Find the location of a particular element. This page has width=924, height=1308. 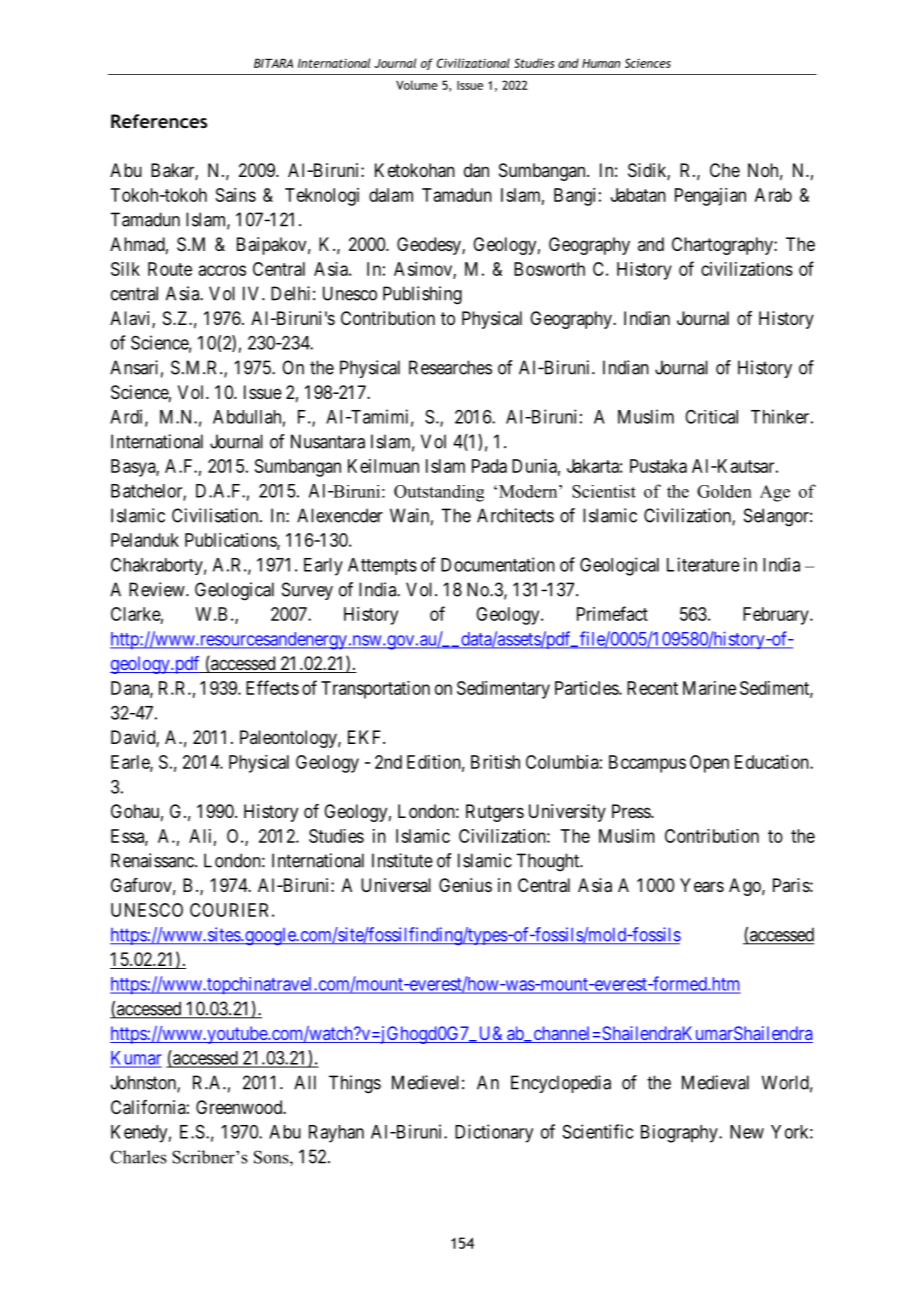

References is located at coordinates (159, 121).
